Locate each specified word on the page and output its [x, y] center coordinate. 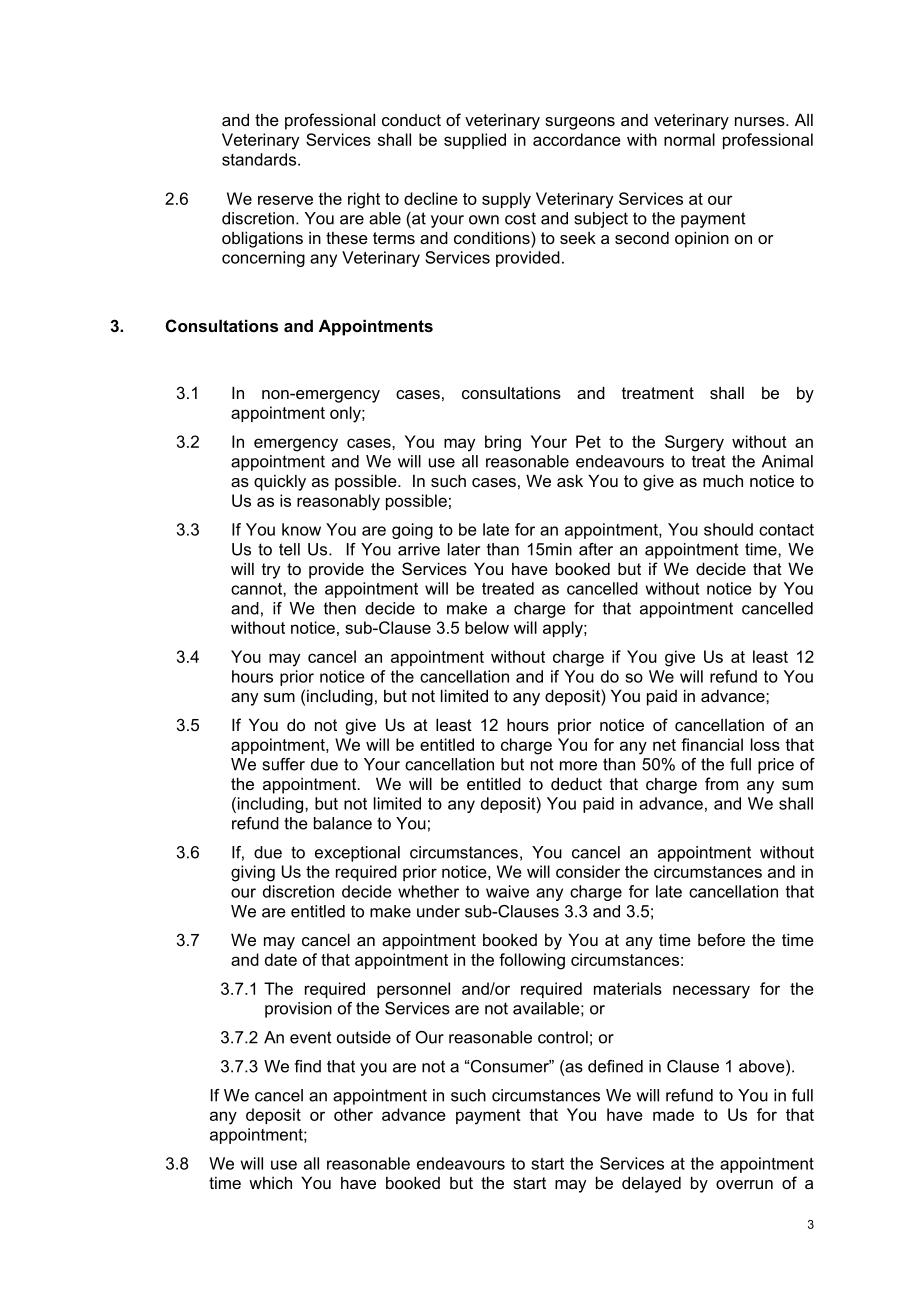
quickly [280, 482]
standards [260, 159]
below [487, 627]
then [340, 608]
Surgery [694, 443]
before [721, 939]
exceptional [357, 854]
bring [503, 443]
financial [712, 744]
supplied [475, 141]
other [353, 1114]
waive [507, 891]
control [563, 1037]
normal [689, 139]
